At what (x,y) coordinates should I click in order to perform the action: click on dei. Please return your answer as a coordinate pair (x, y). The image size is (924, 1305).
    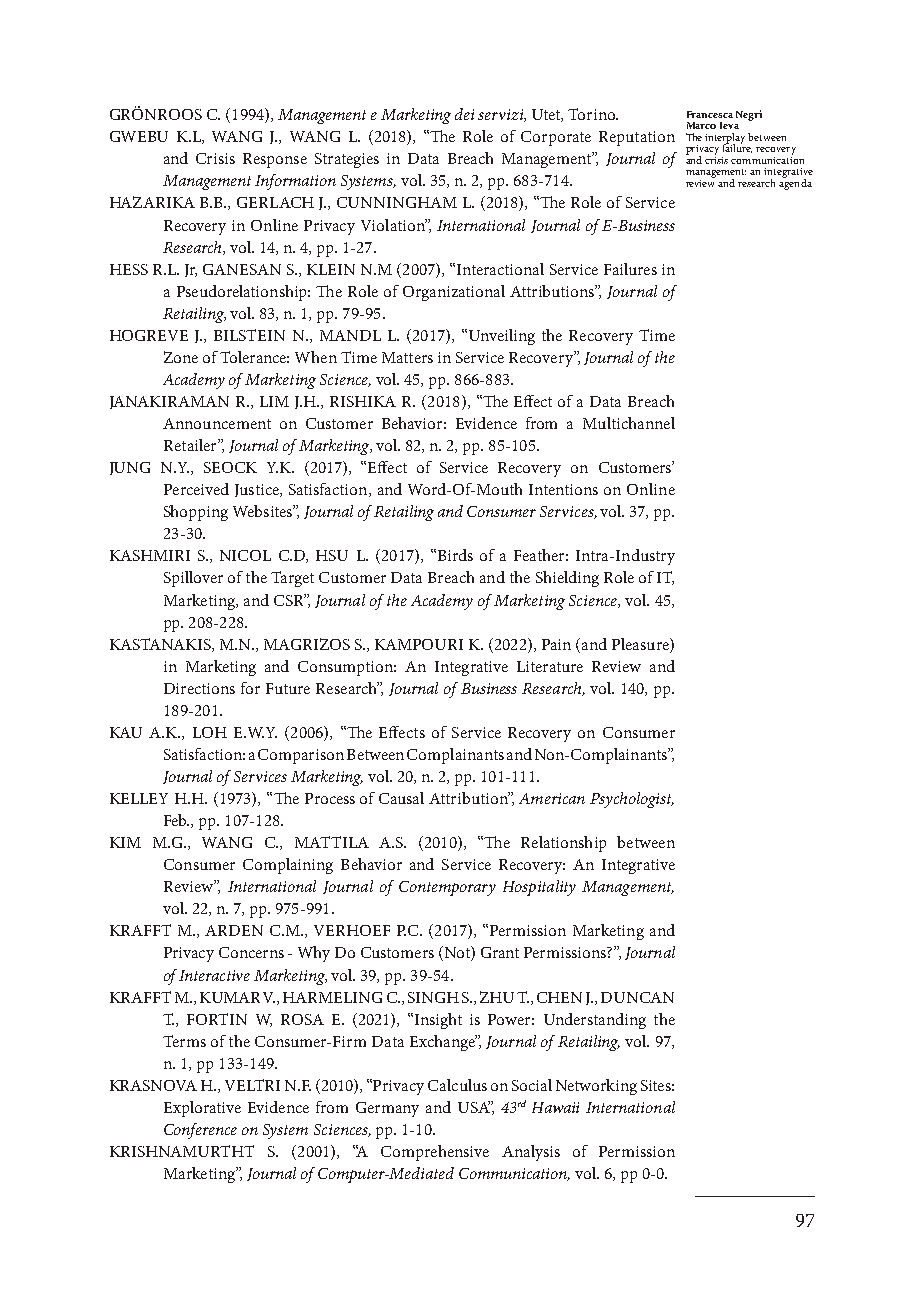
    Looking at the image, I should click on (464, 114).
